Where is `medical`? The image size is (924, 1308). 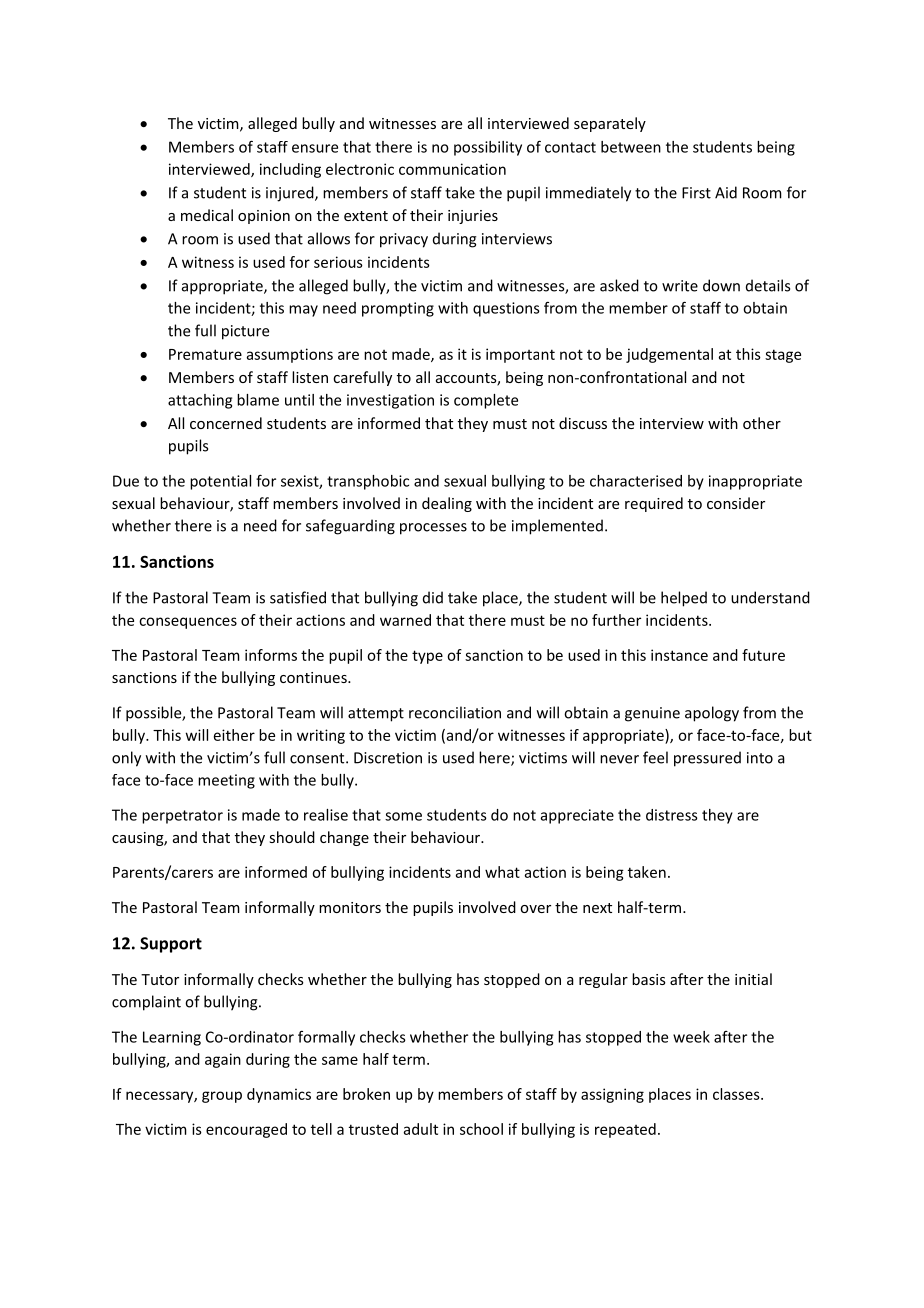
medical is located at coordinates (207, 215).
